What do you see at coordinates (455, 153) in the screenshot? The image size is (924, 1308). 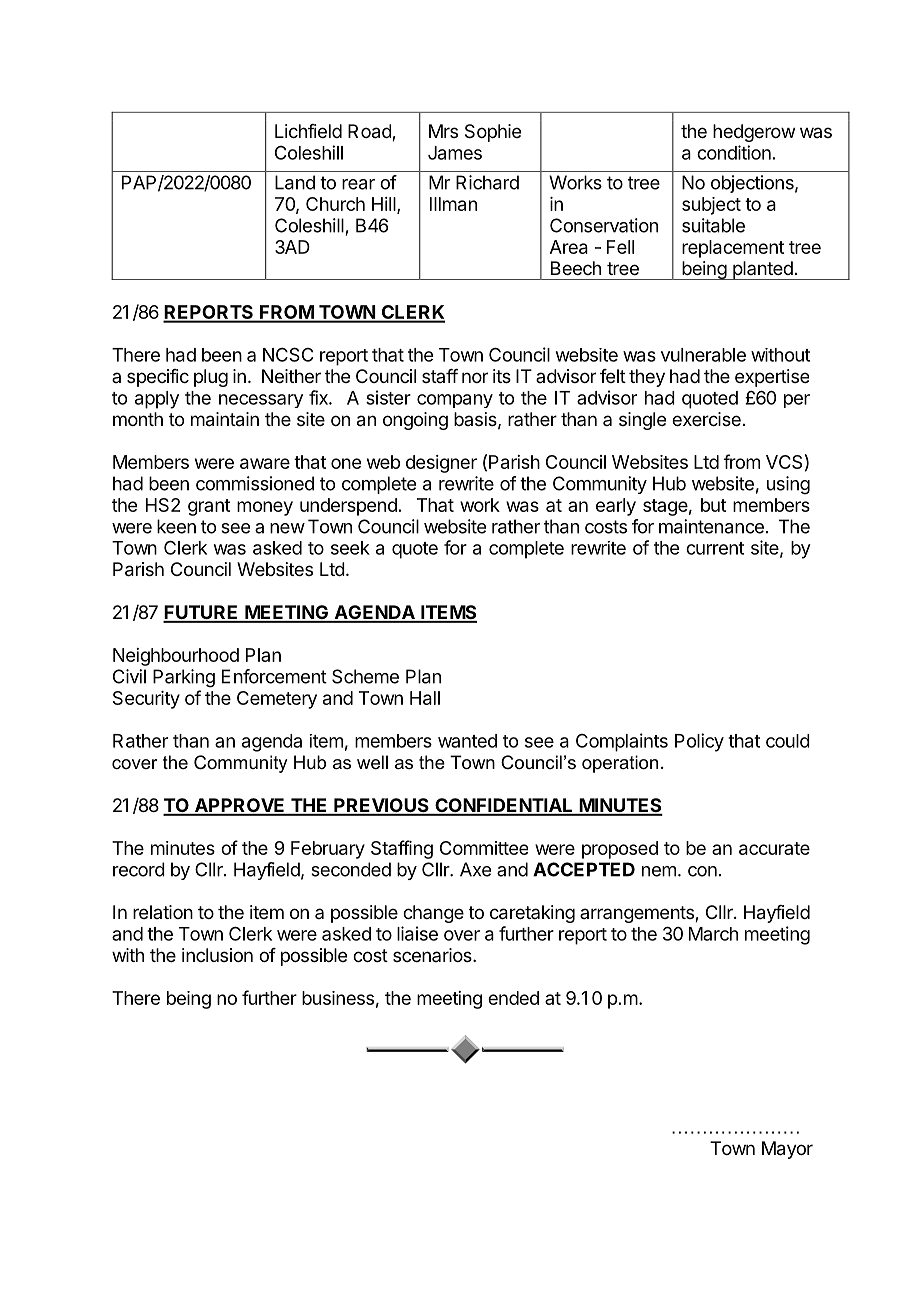 I see `James` at bounding box center [455, 153].
